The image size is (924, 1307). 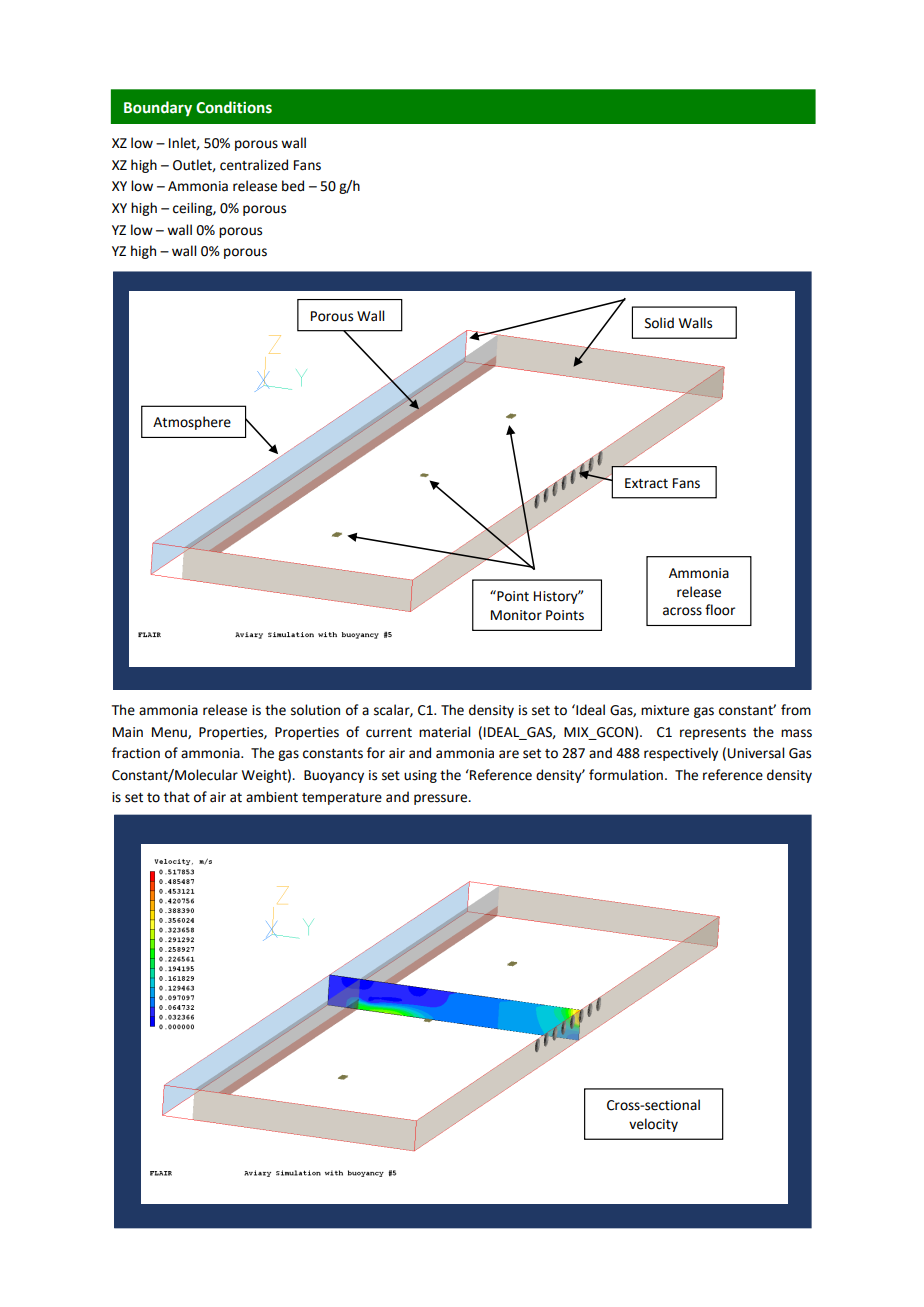 I want to click on Conditions, so click(x=234, y=107).
